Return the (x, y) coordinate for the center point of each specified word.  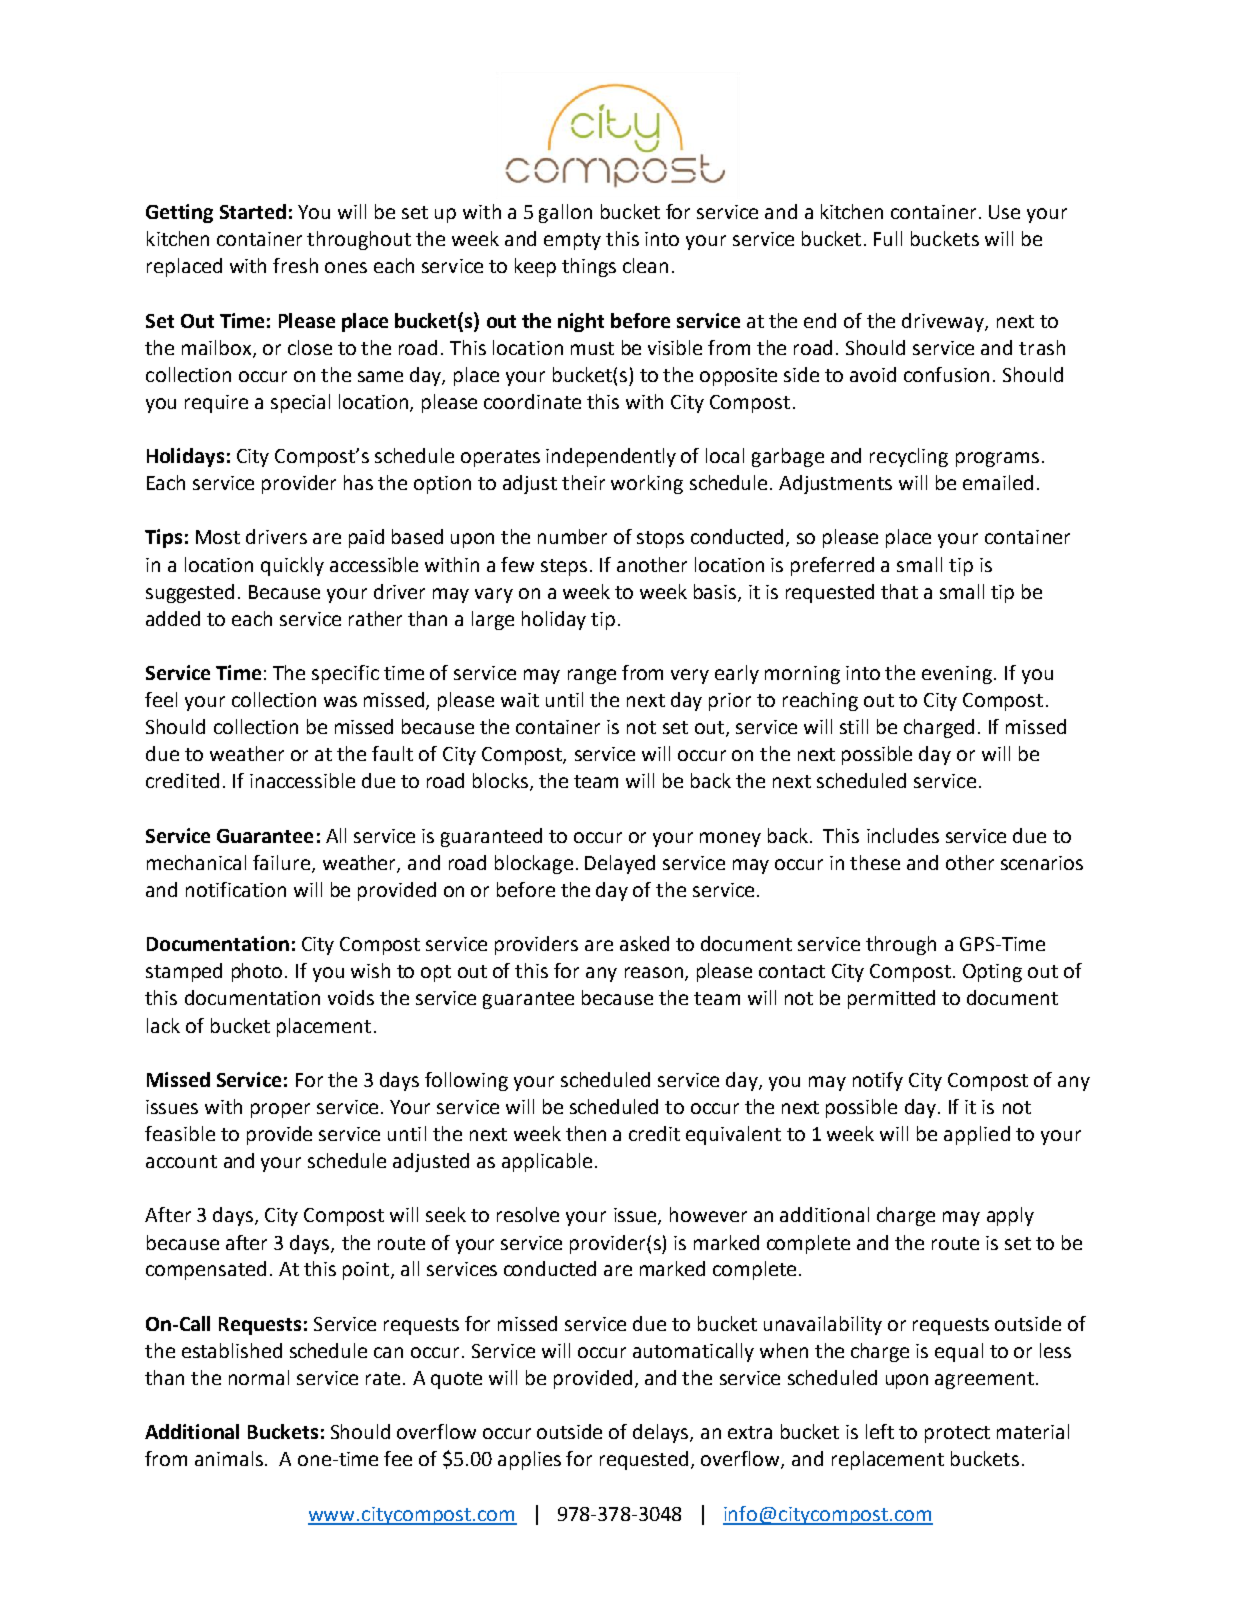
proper (280, 1110)
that (899, 591)
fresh (295, 265)
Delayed (620, 864)
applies (529, 1460)
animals (230, 1458)
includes (903, 835)
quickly (292, 566)
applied (977, 1135)
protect (957, 1434)
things (589, 267)
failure (283, 864)
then (586, 1133)
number (572, 536)
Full (888, 238)
